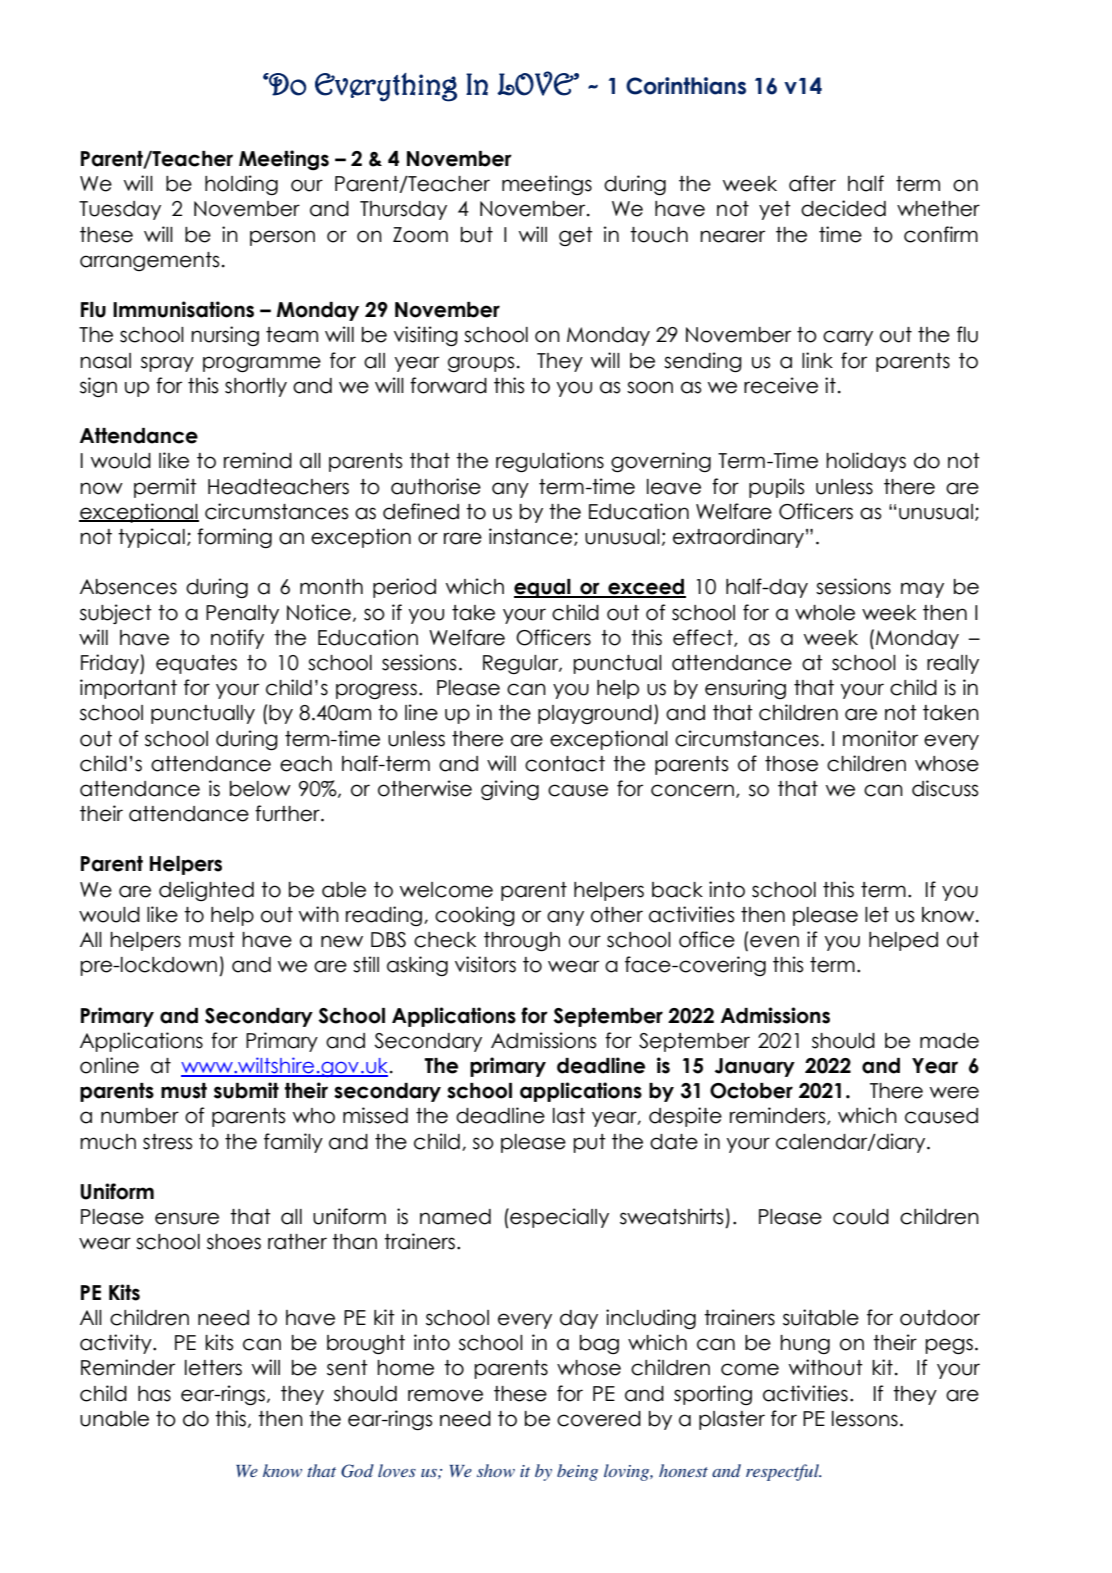 The height and width of the page is (1573, 1112). What do you see at coordinates (246, 1090) in the page?
I see `submit` at bounding box center [246, 1090].
